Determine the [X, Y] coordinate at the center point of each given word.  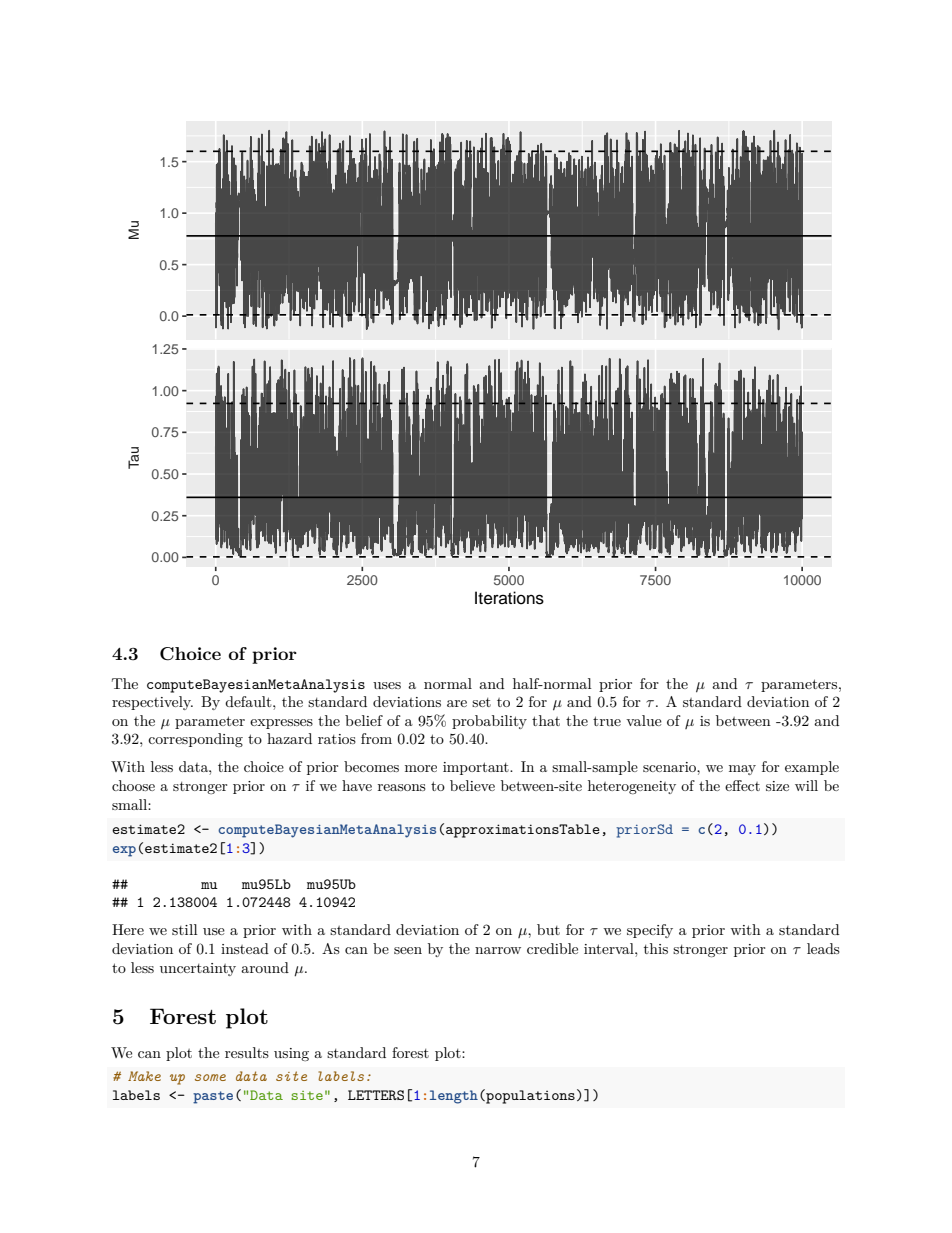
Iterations [509, 598]
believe [472, 785]
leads [823, 948]
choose [133, 785]
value [644, 720]
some [210, 1077]
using [291, 1054]
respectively [152, 703]
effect [742, 785]
